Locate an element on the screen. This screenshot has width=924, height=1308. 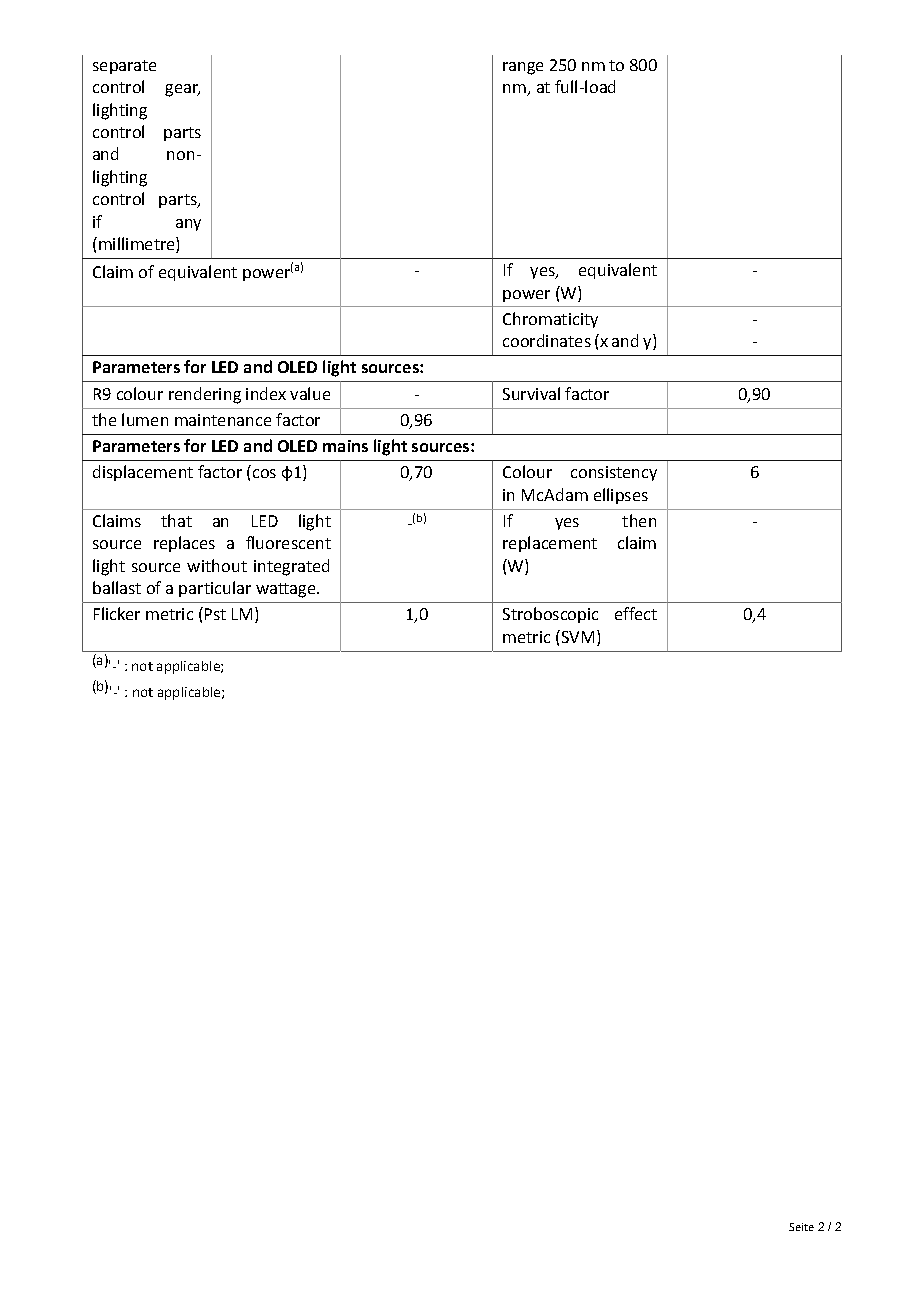
mains is located at coordinates (345, 446).
